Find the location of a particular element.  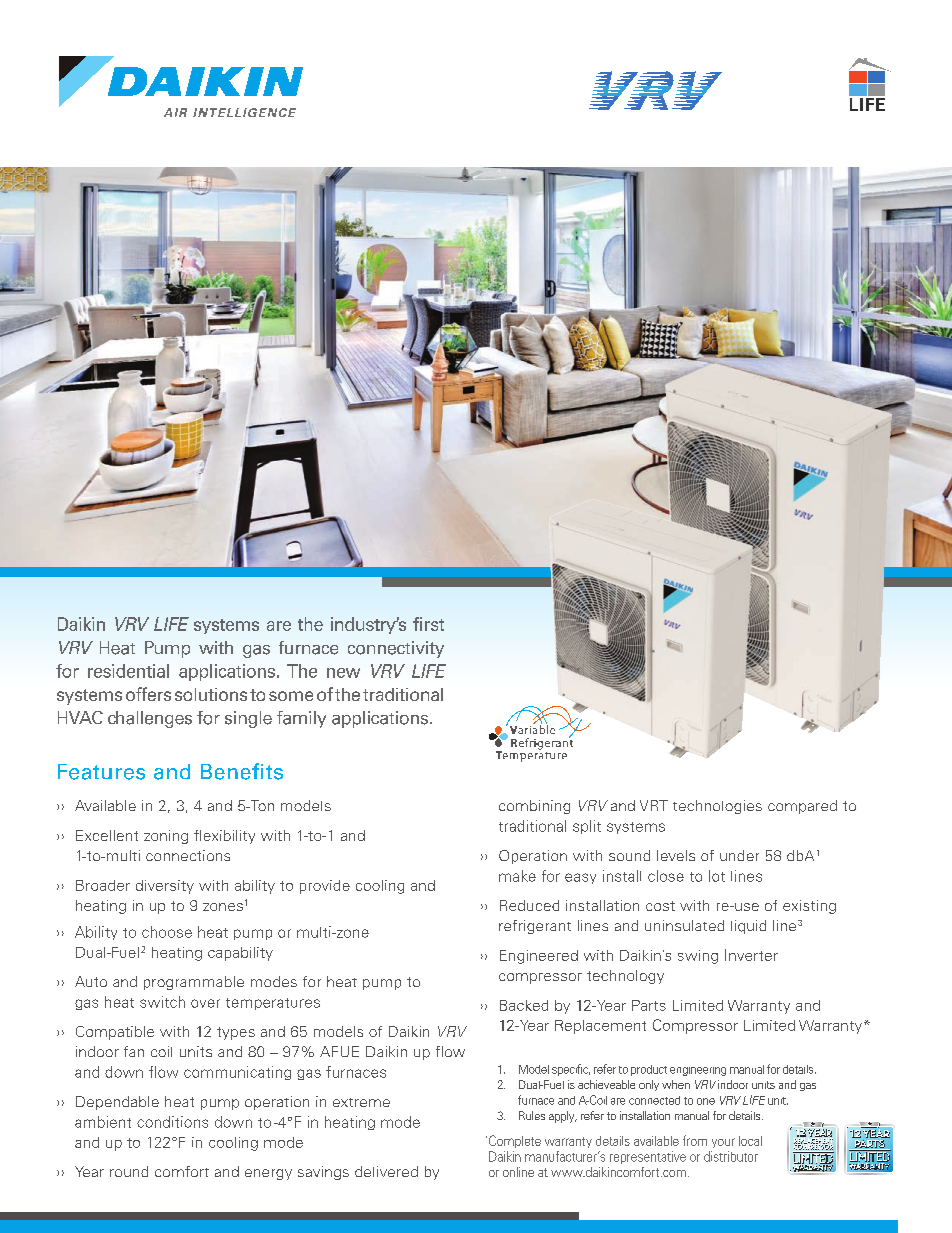

lot is located at coordinates (717, 876).
